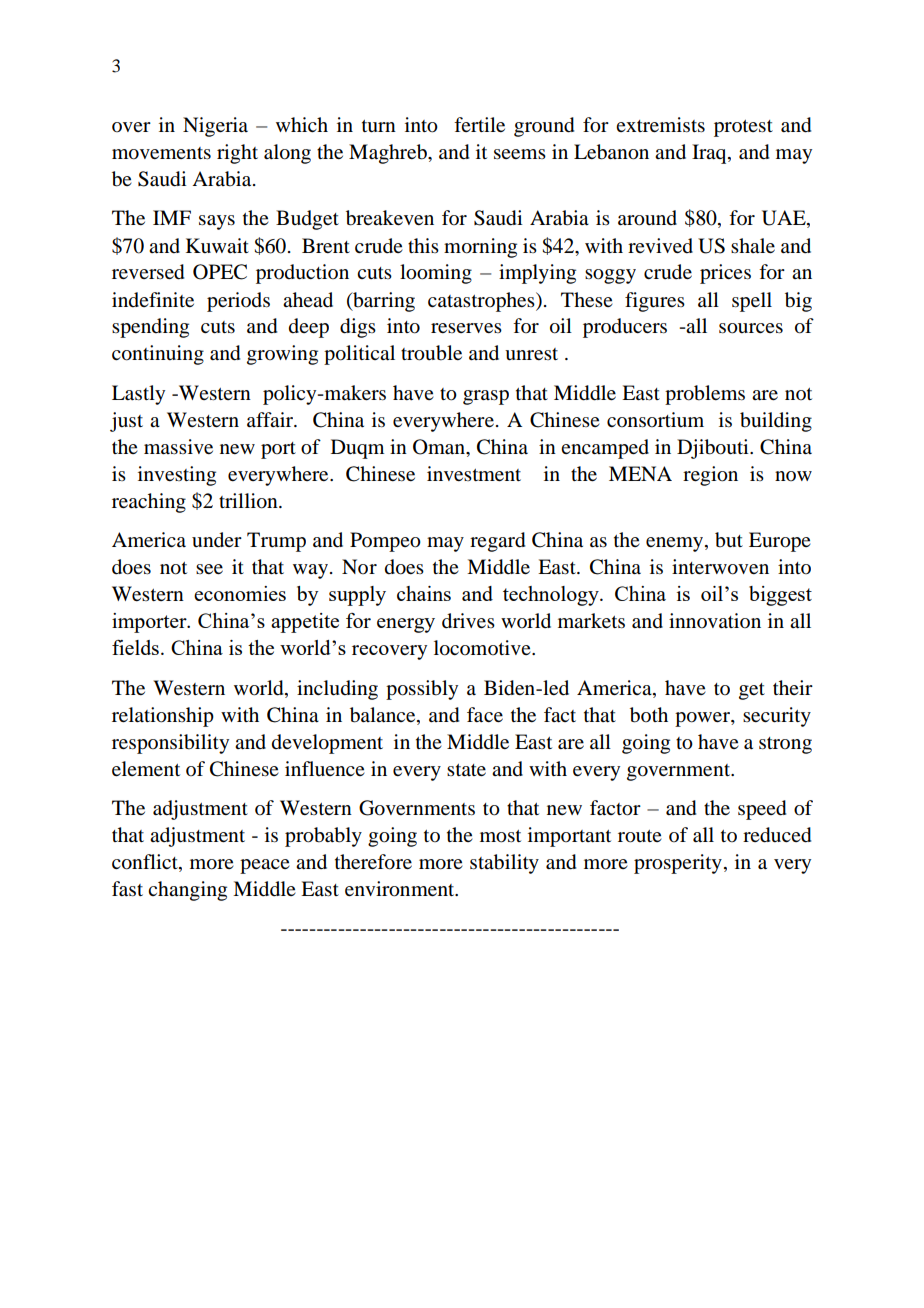  Describe the element at coordinates (187, 891) in the document. I see `changing` at that location.
